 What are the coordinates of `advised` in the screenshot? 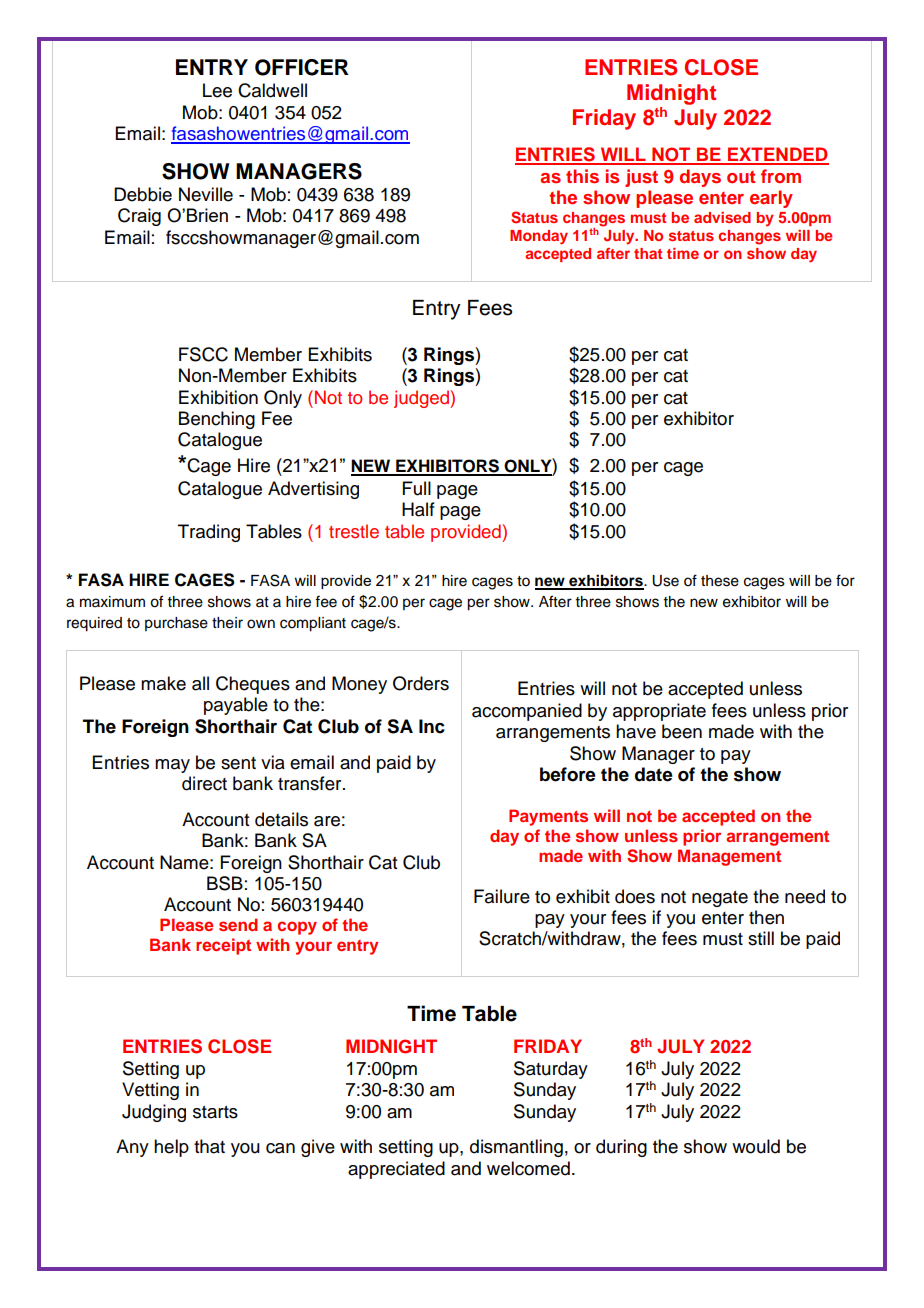 It's located at (722, 217).
